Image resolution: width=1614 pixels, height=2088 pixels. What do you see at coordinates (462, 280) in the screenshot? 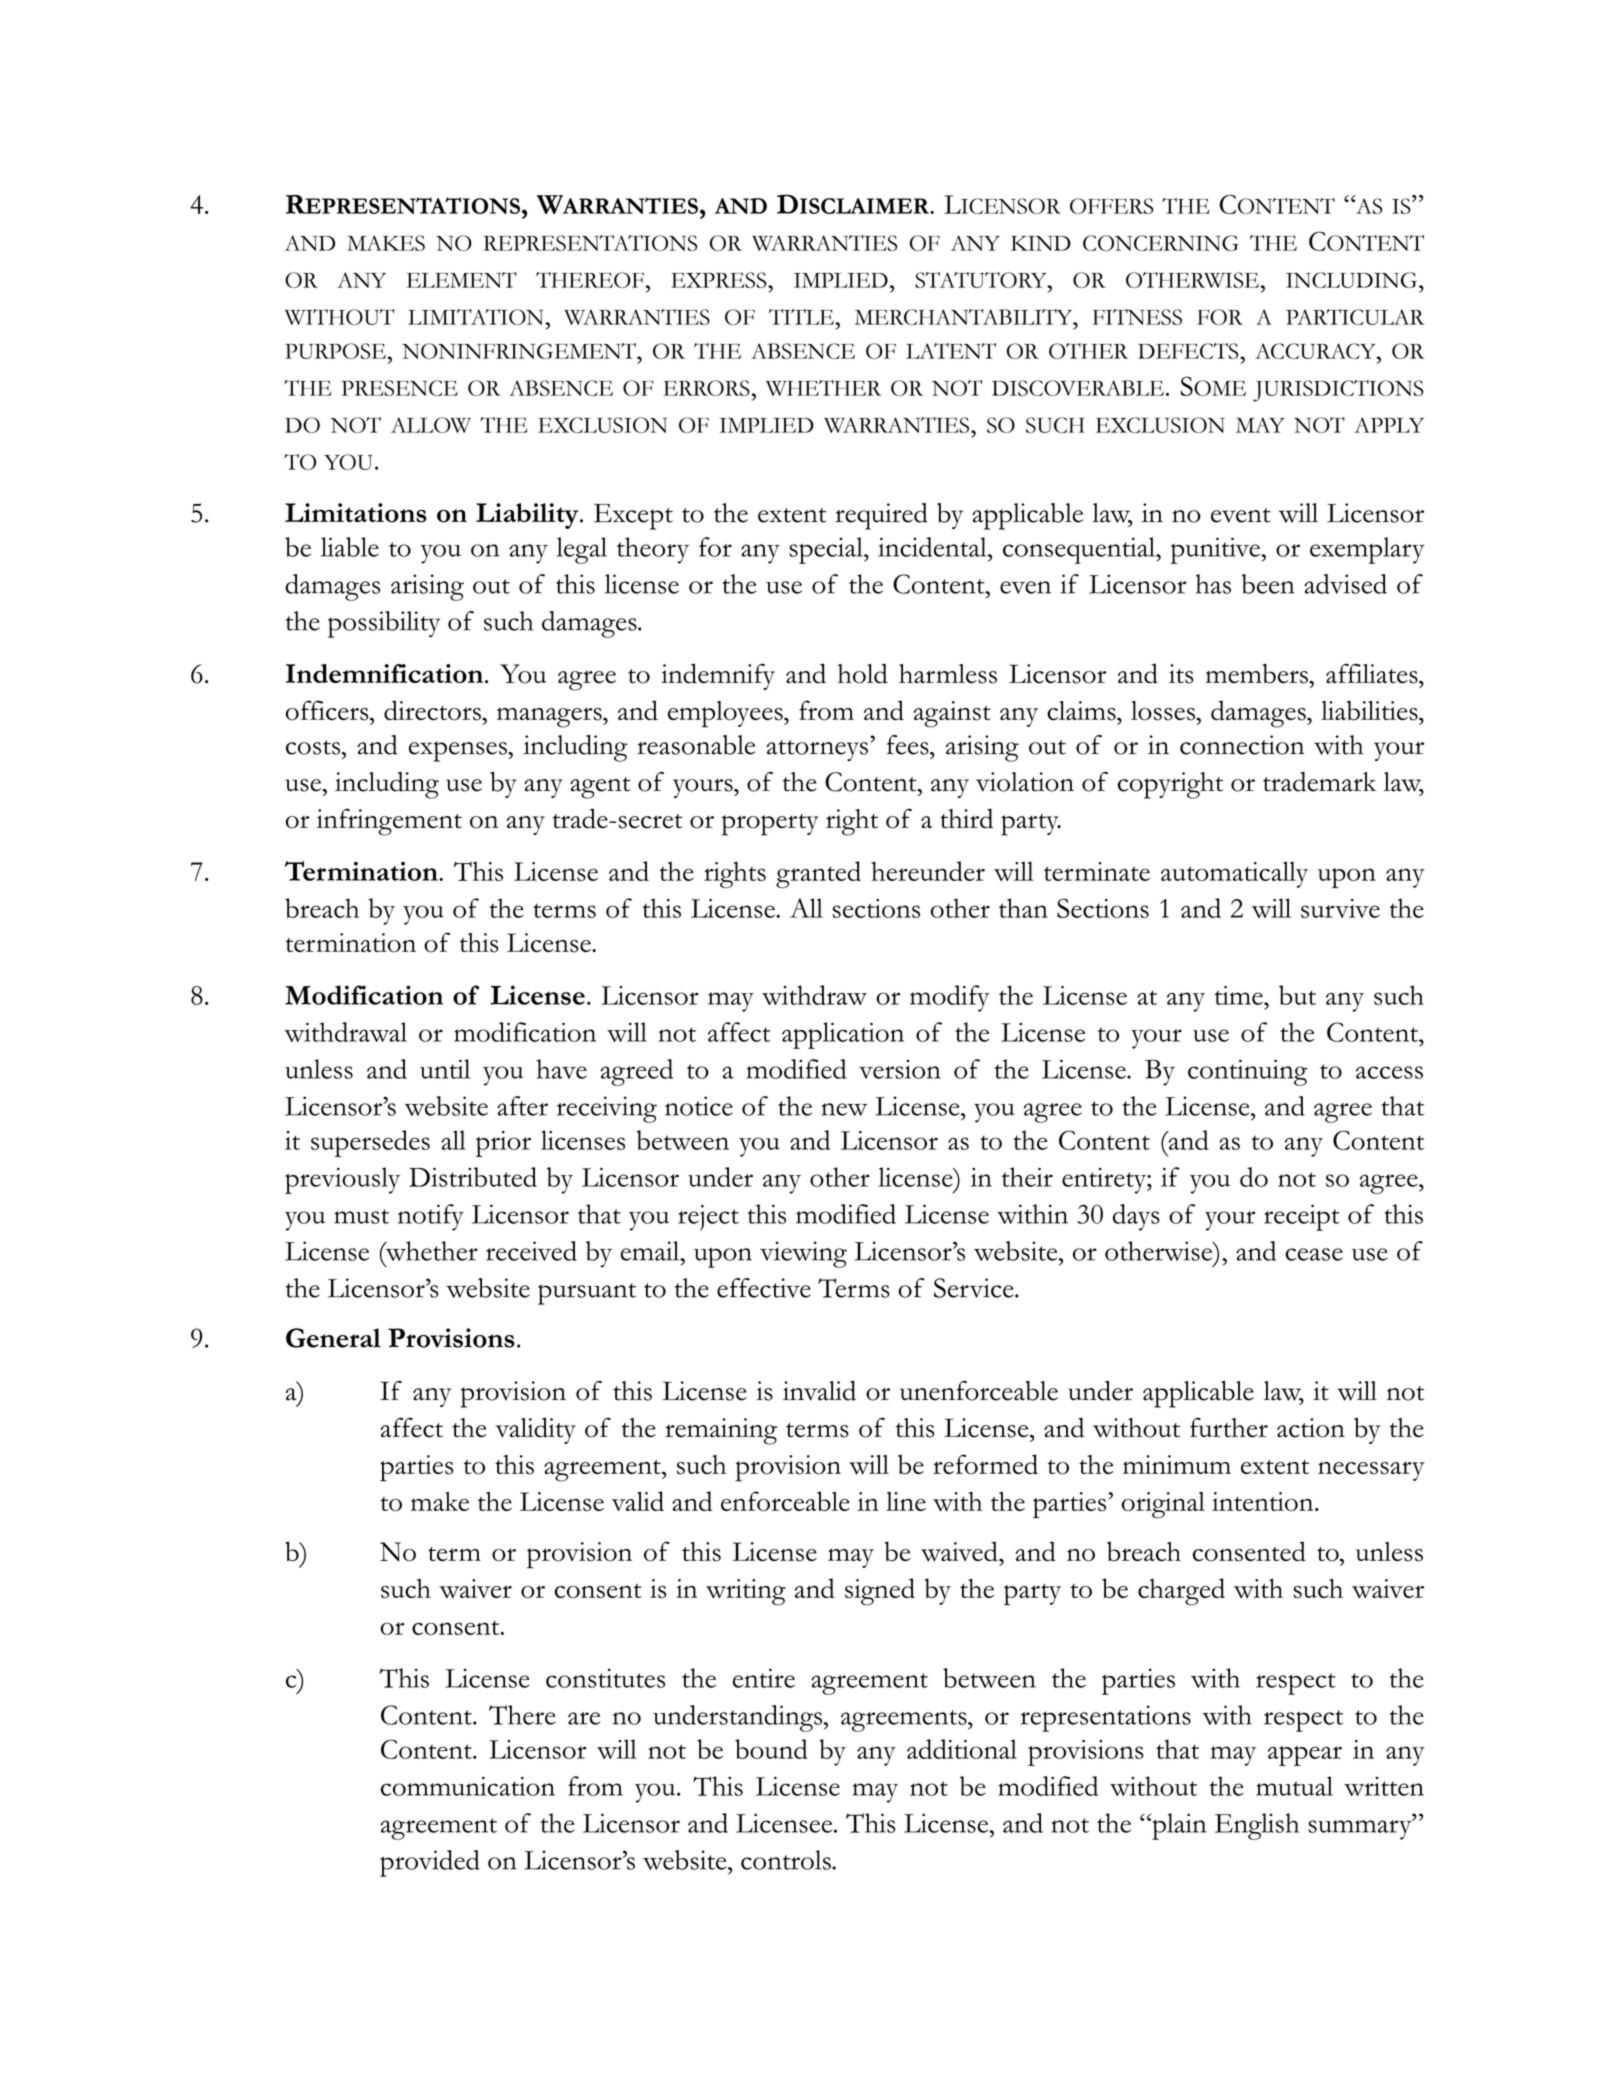
I see `ELEMENT` at bounding box center [462, 280].
